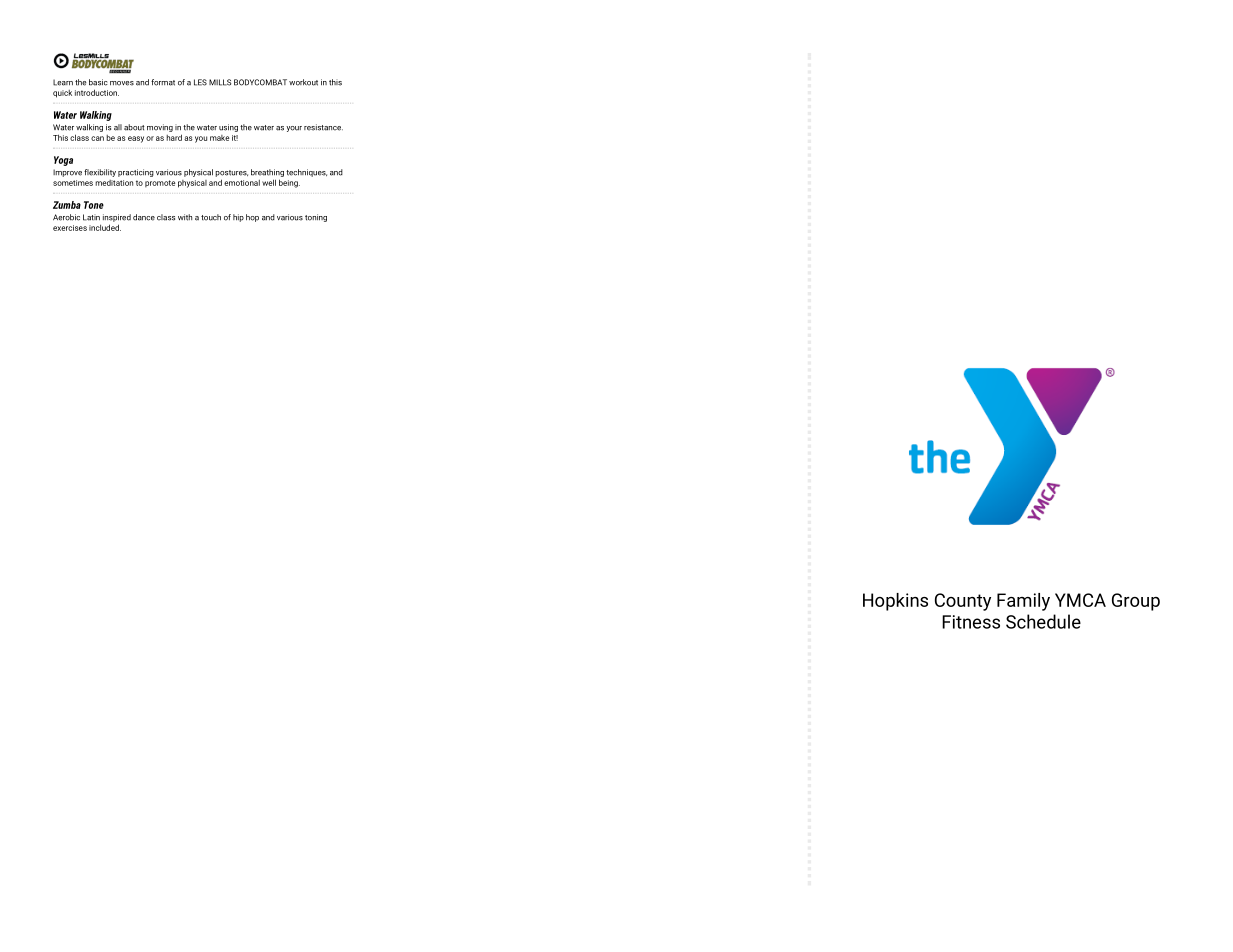 This document has height=952, width=1233. What do you see at coordinates (105, 227) in the document?
I see `included` at bounding box center [105, 227].
